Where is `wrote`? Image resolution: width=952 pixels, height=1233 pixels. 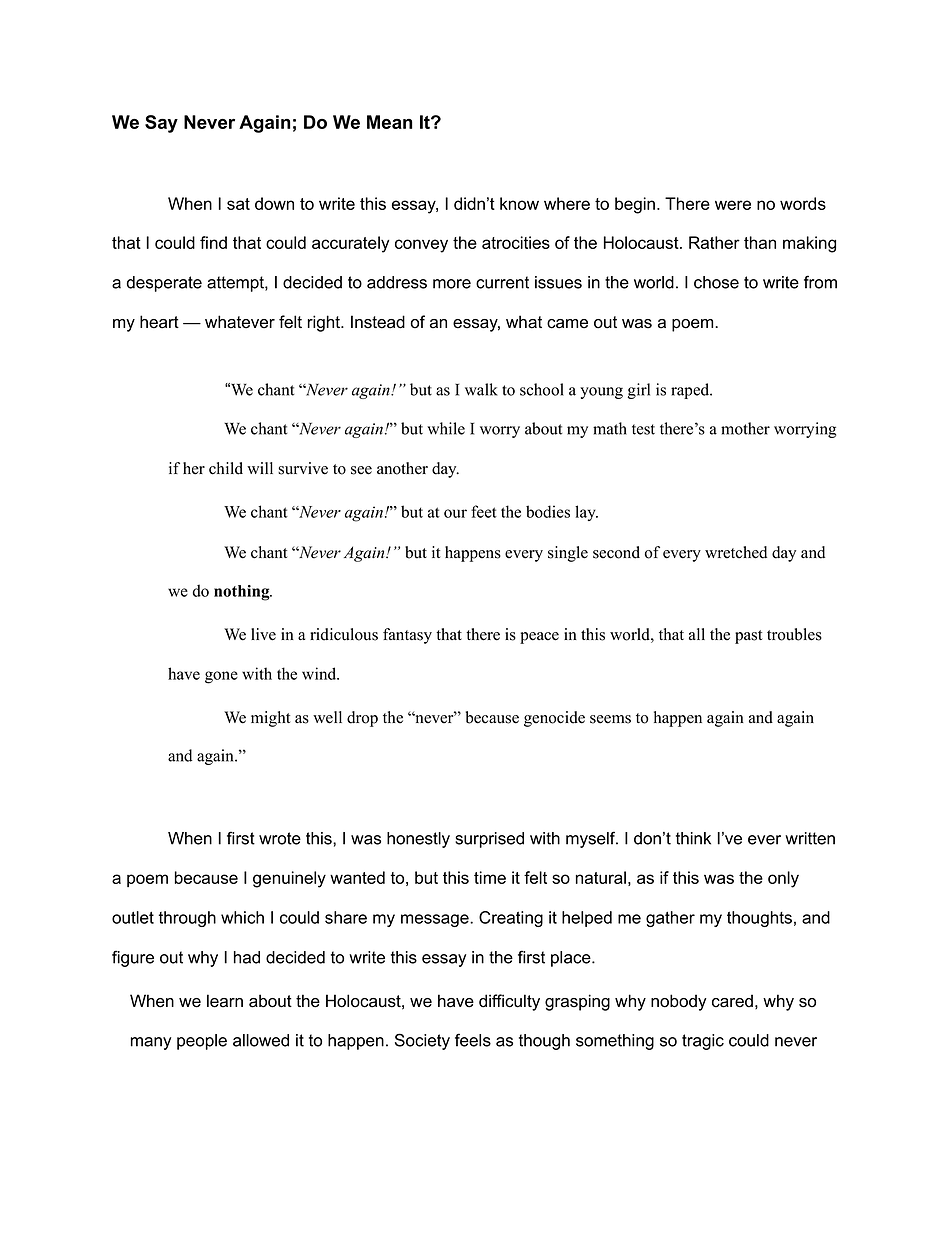 wrote is located at coordinates (280, 838).
